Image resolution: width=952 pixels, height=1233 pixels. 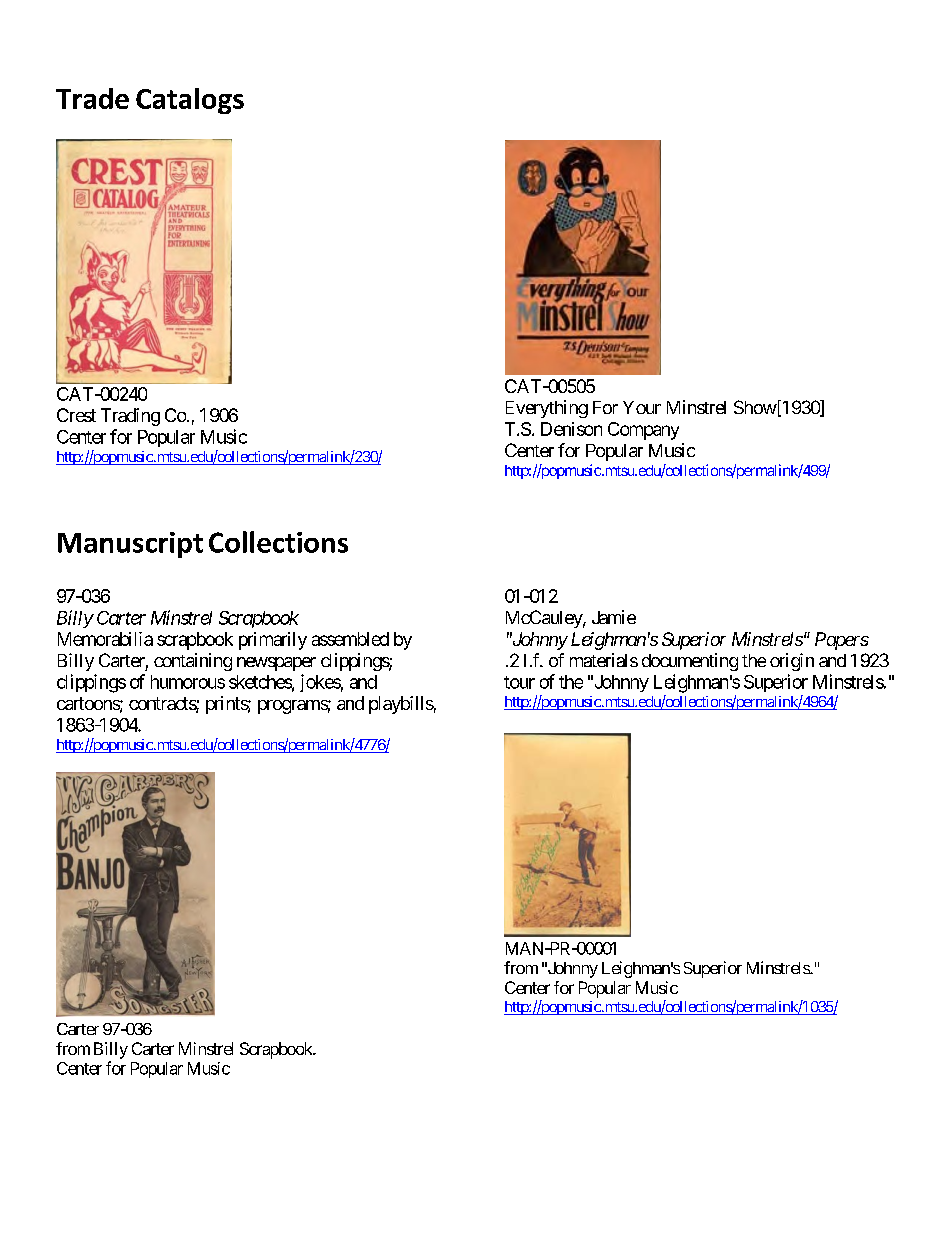 What do you see at coordinates (519, 682) in the screenshot?
I see `tour` at bounding box center [519, 682].
